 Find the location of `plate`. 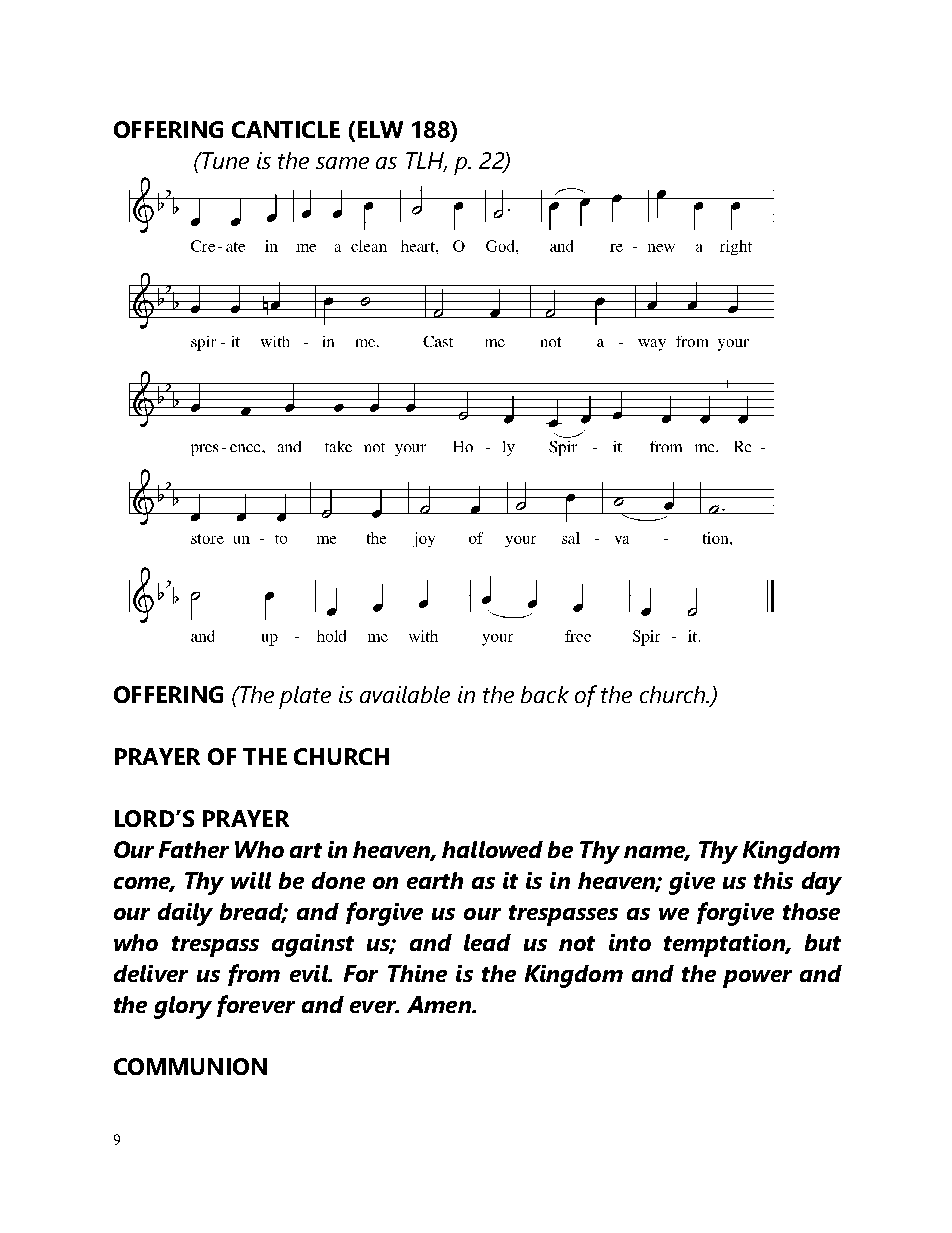

plate is located at coordinates (305, 697).
